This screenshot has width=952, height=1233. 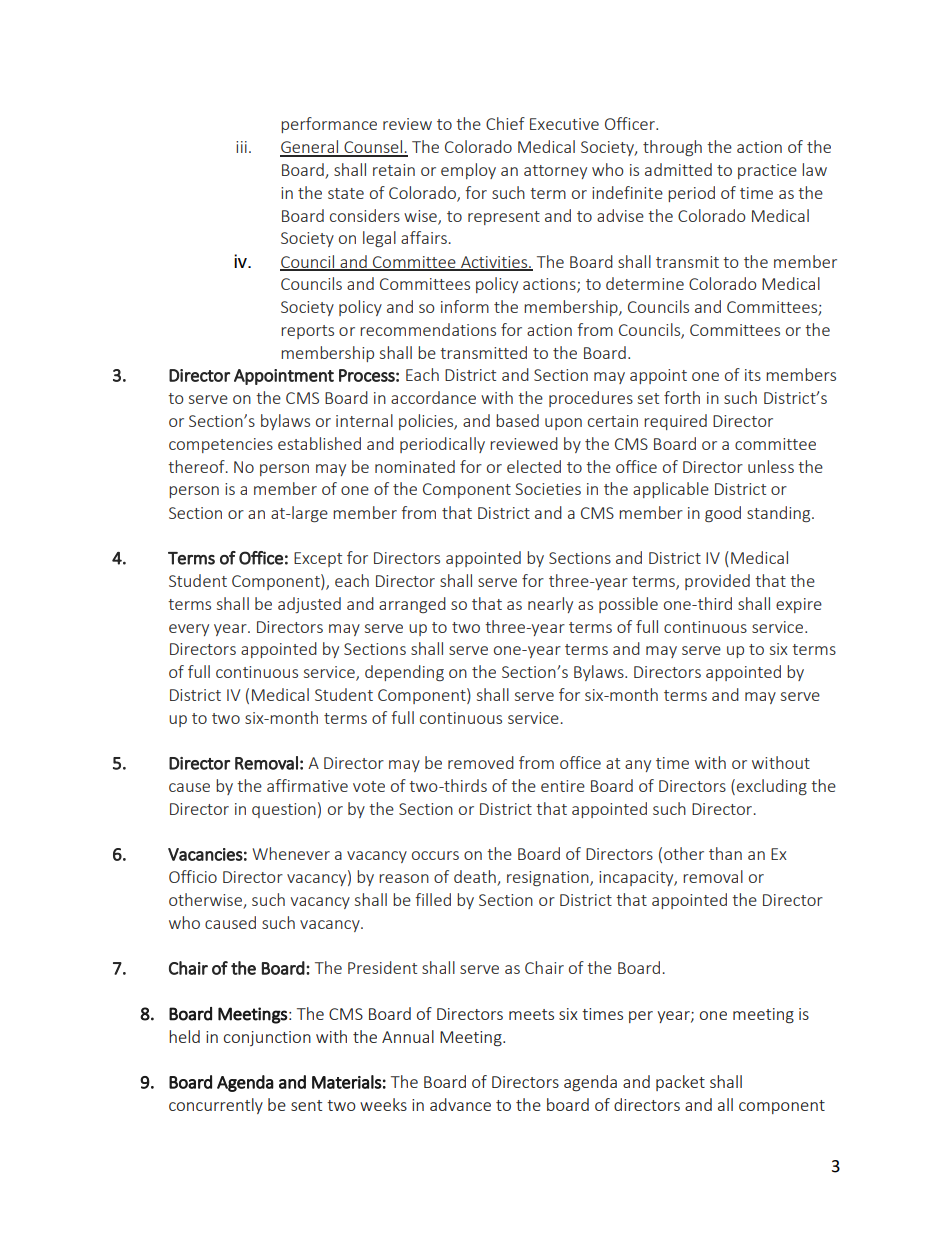 I want to click on advance, so click(x=460, y=1104).
